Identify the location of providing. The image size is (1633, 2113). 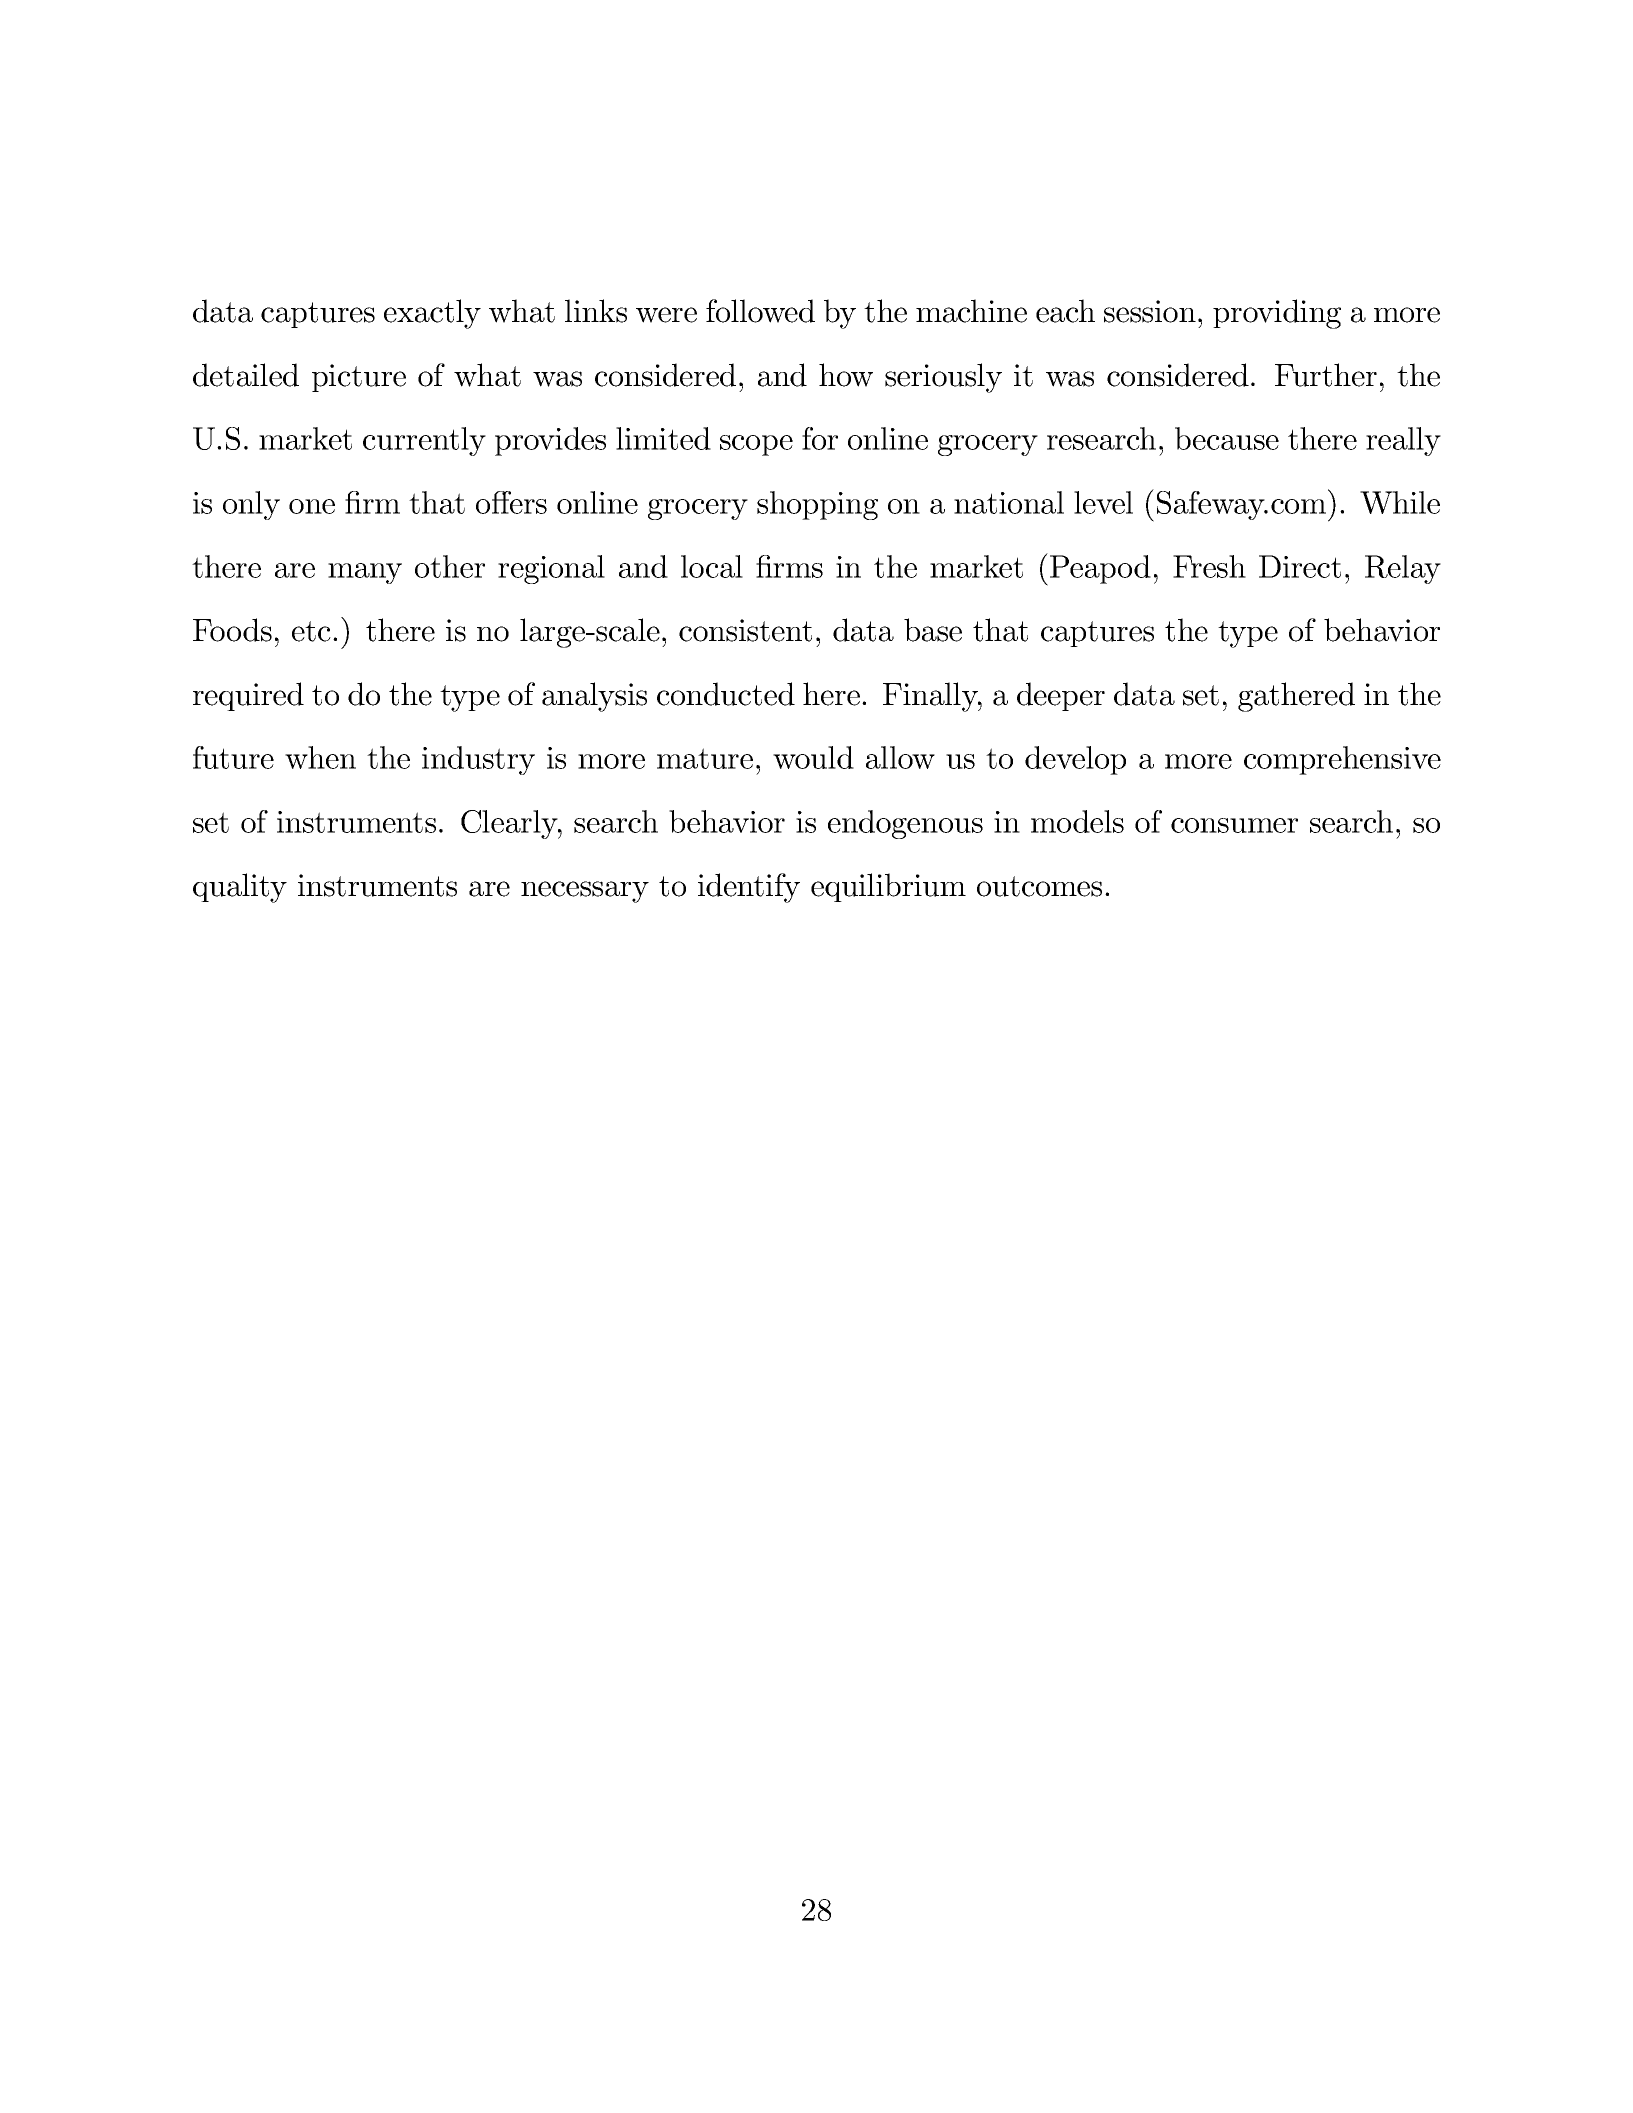
(1277, 314).
